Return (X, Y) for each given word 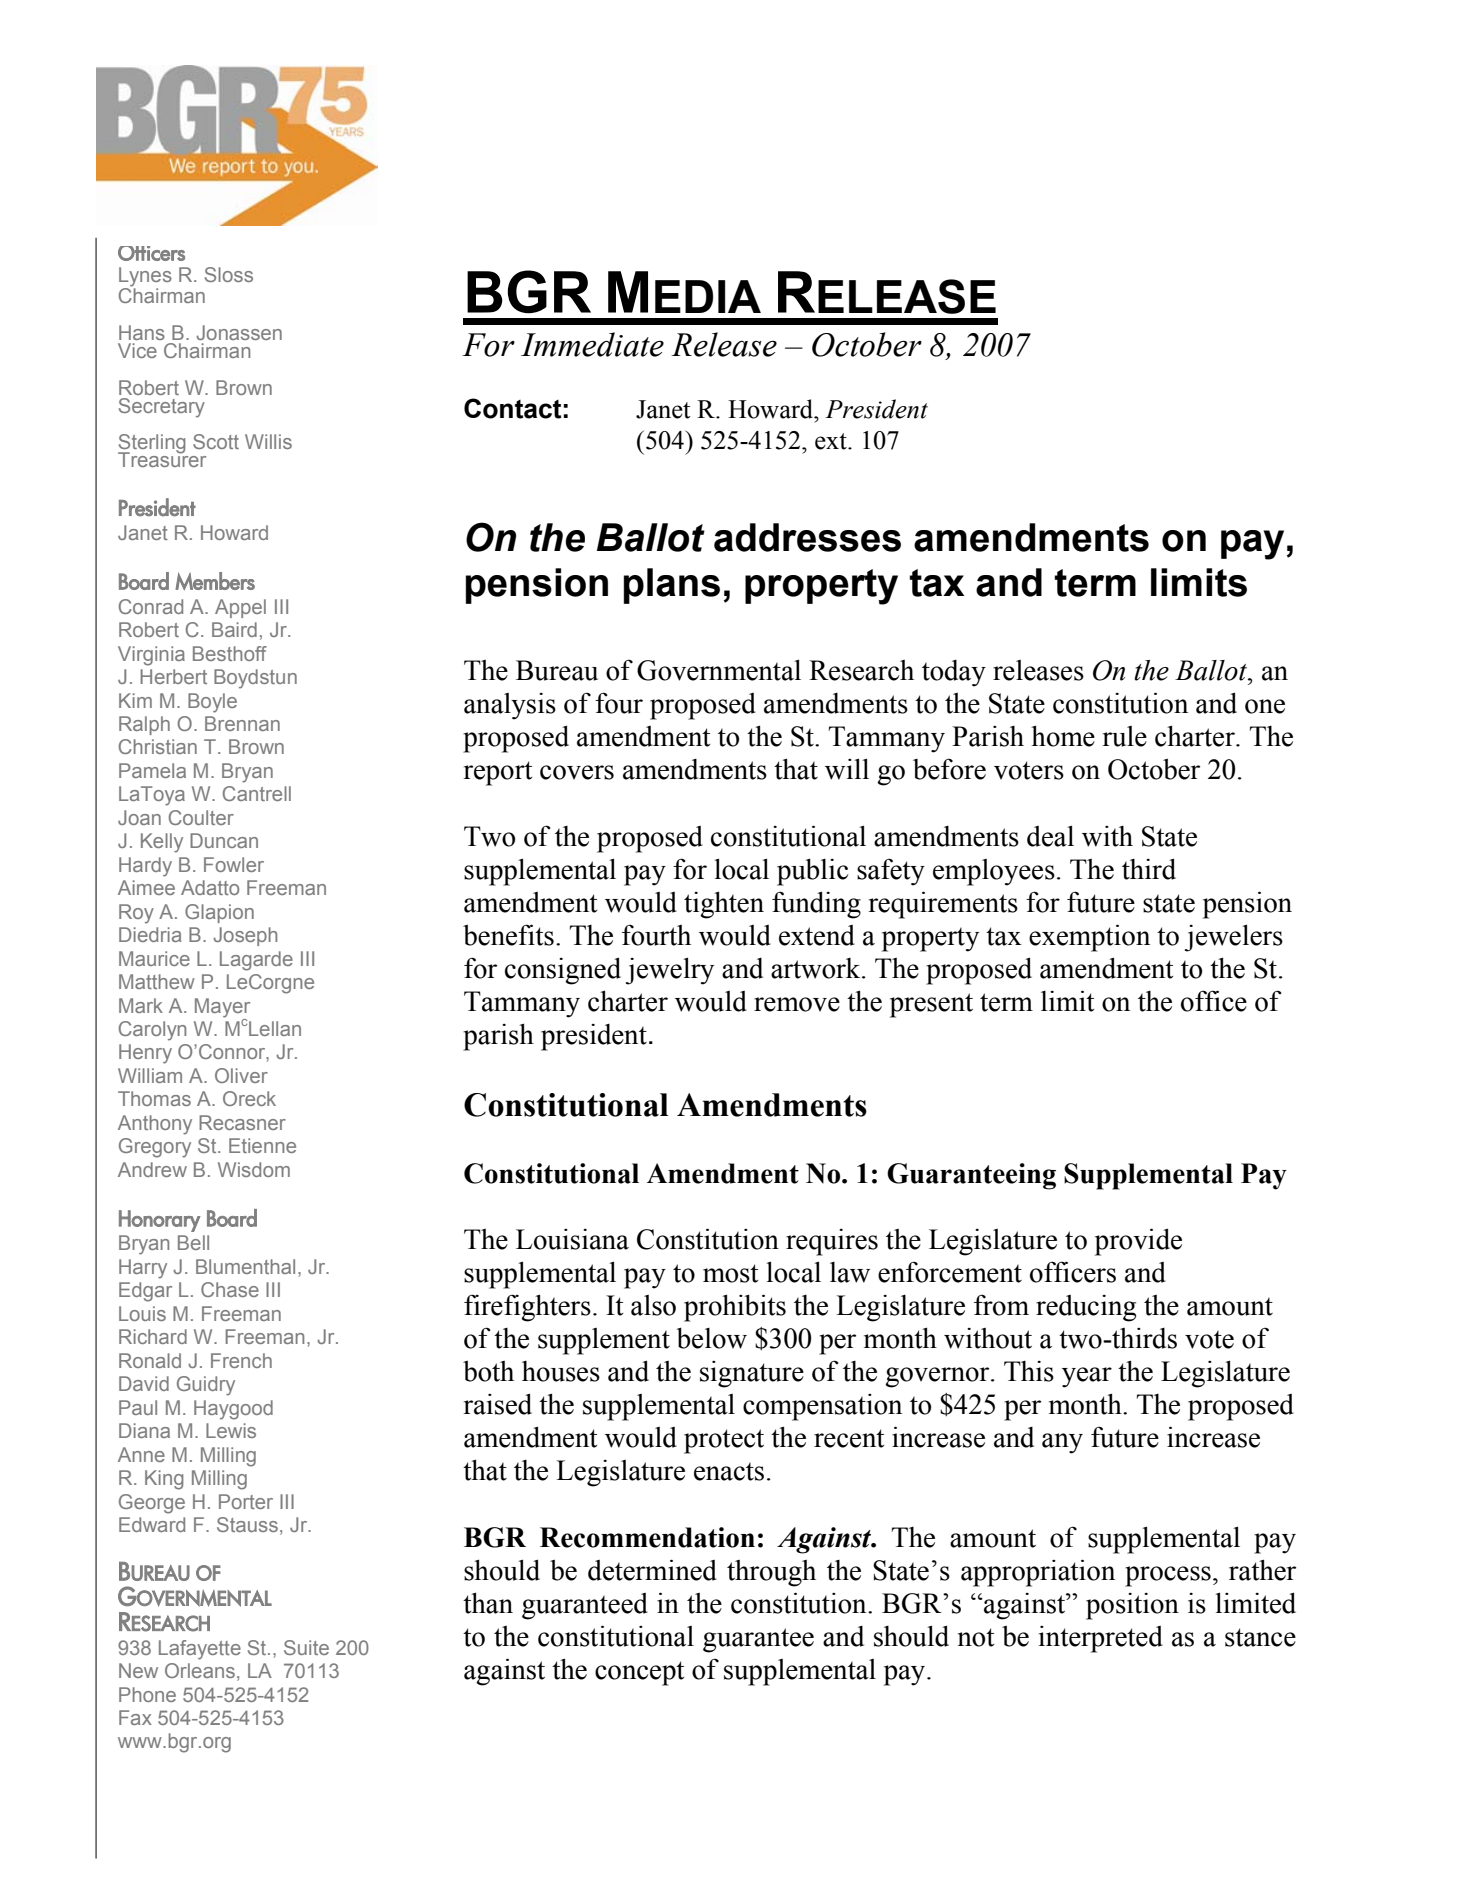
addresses (807, 537)
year (1087, 1377)
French (241, 1360)
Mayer (222, 1008)
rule (1125, 736)
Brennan (242, 723)
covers (577, 772)
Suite (306, 1647)
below (712, 1338)
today (954, 673)
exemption (1089, 938)
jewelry (670, 971)
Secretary (162, 408)
